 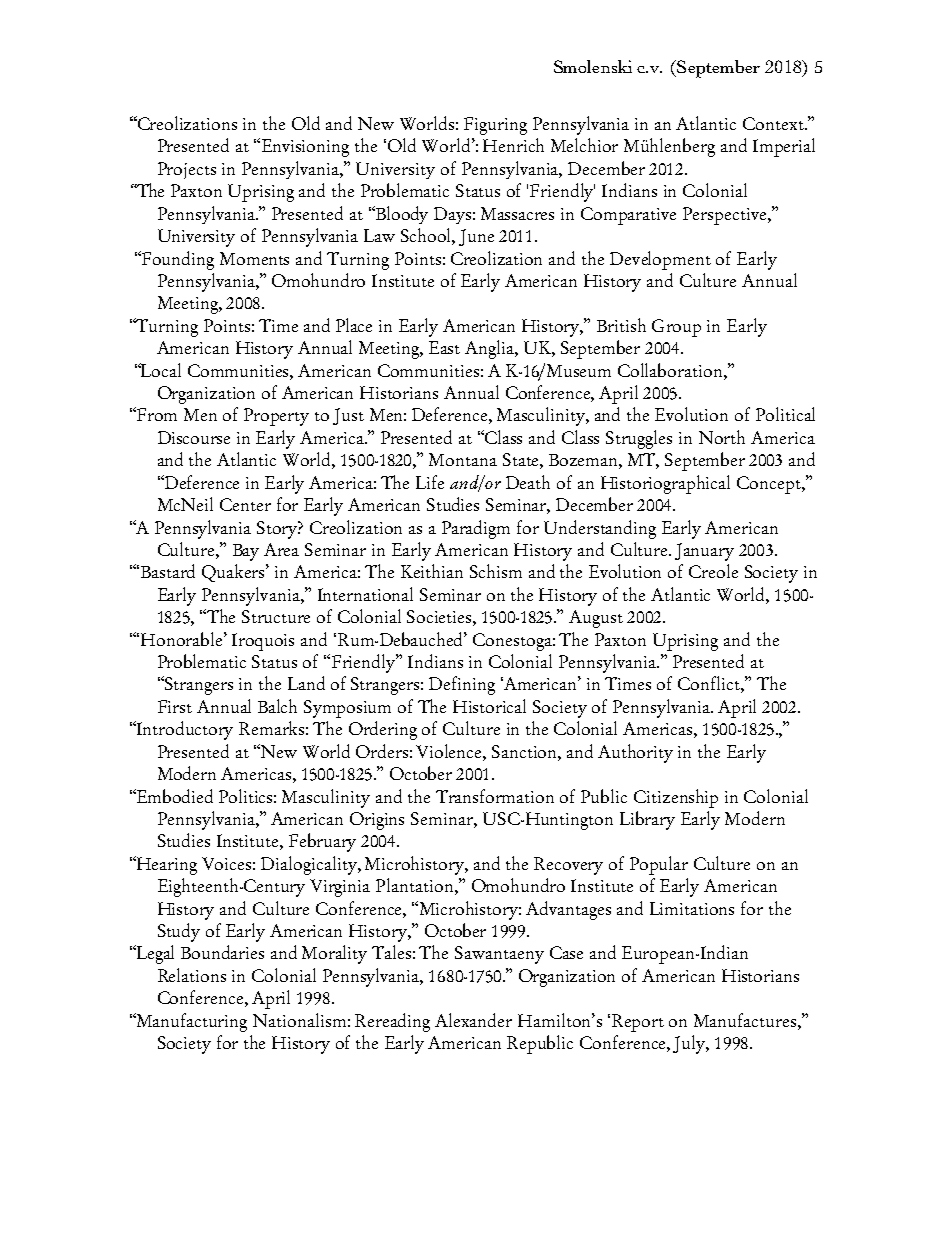 I want to click on Moments, so click(x=254, y=258).
